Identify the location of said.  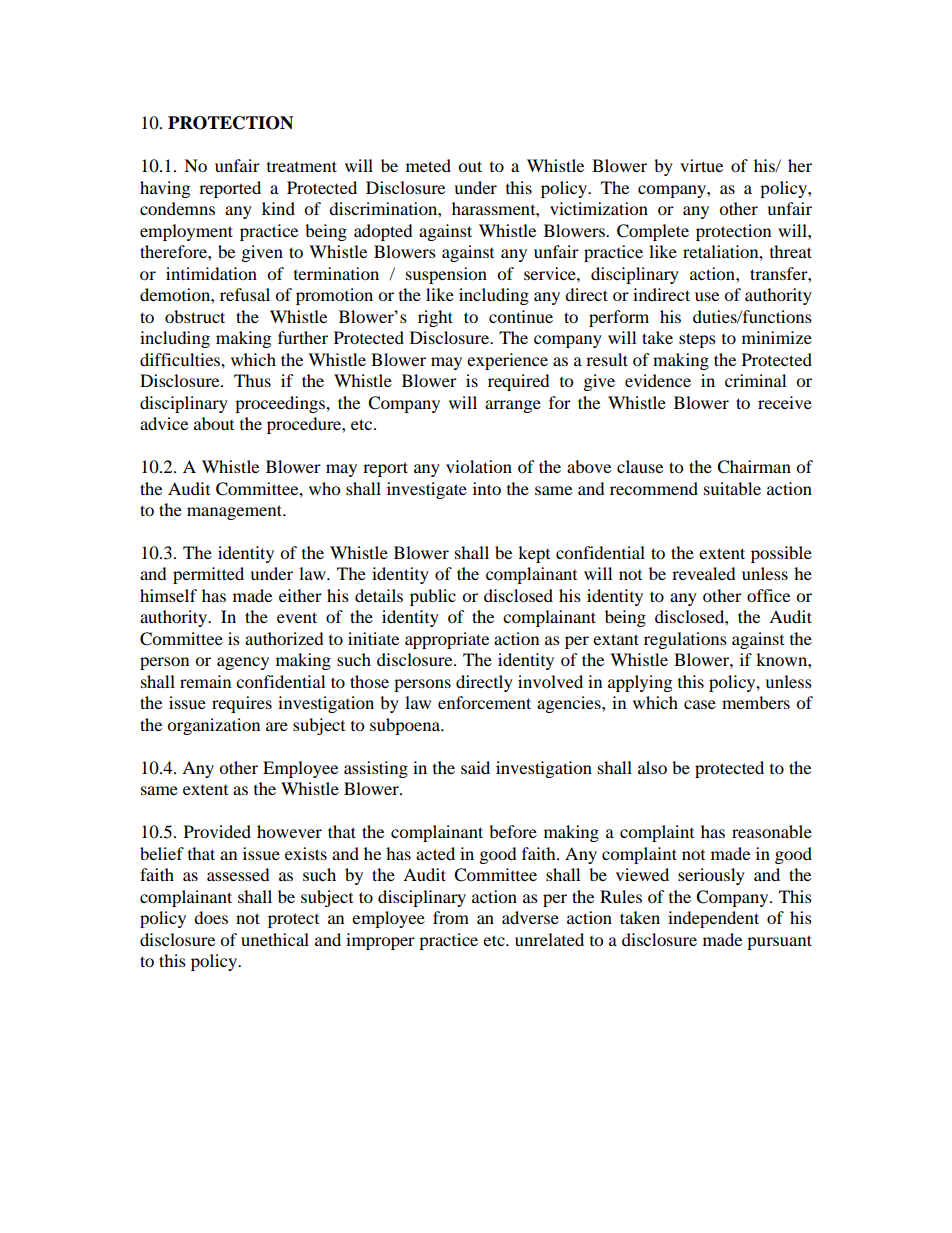
(475, 767).
